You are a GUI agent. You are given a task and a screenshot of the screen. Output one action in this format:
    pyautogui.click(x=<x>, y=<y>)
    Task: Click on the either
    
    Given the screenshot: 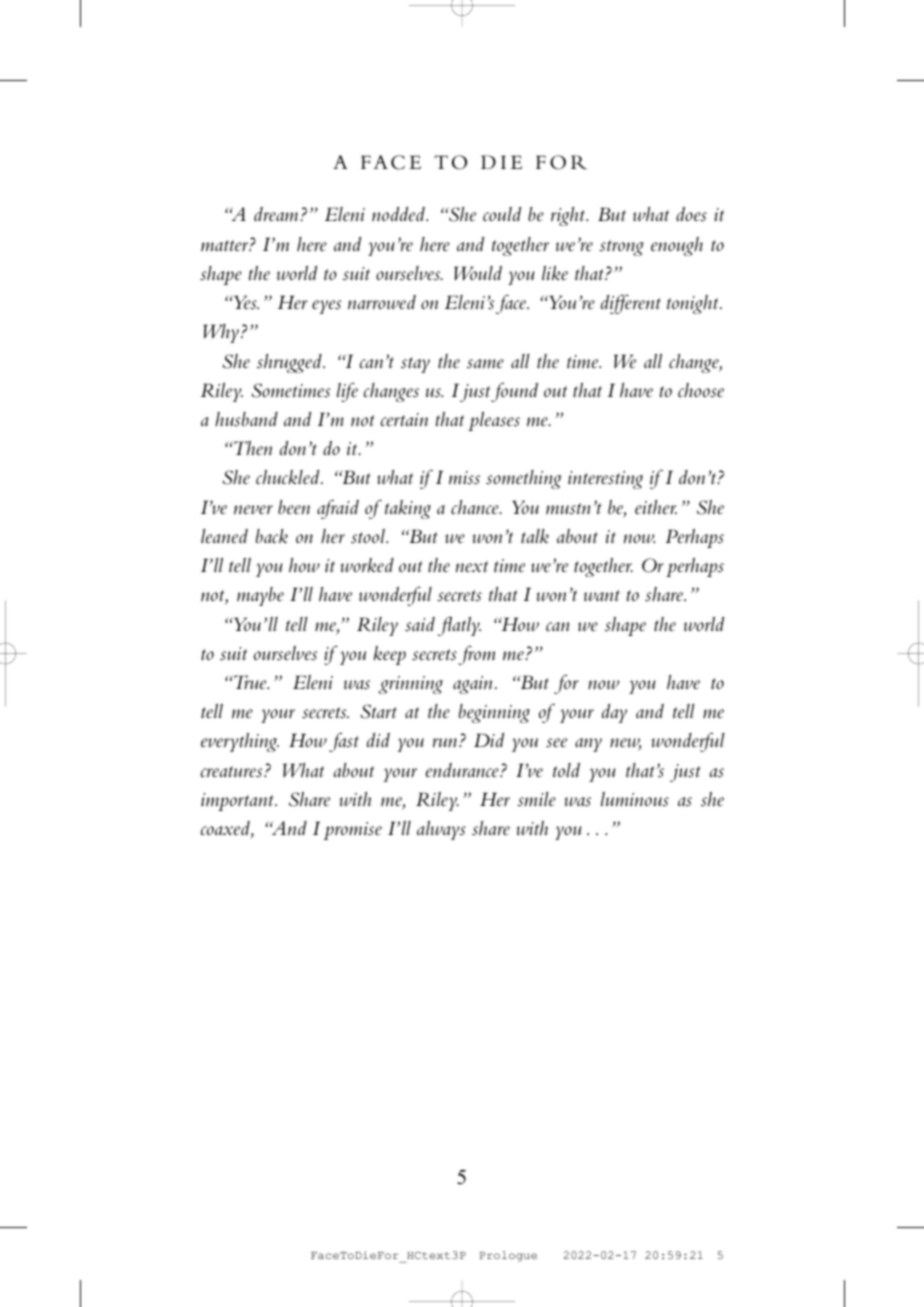 What is the action you would take?
    pyautogui.click(x=656, y=507)
